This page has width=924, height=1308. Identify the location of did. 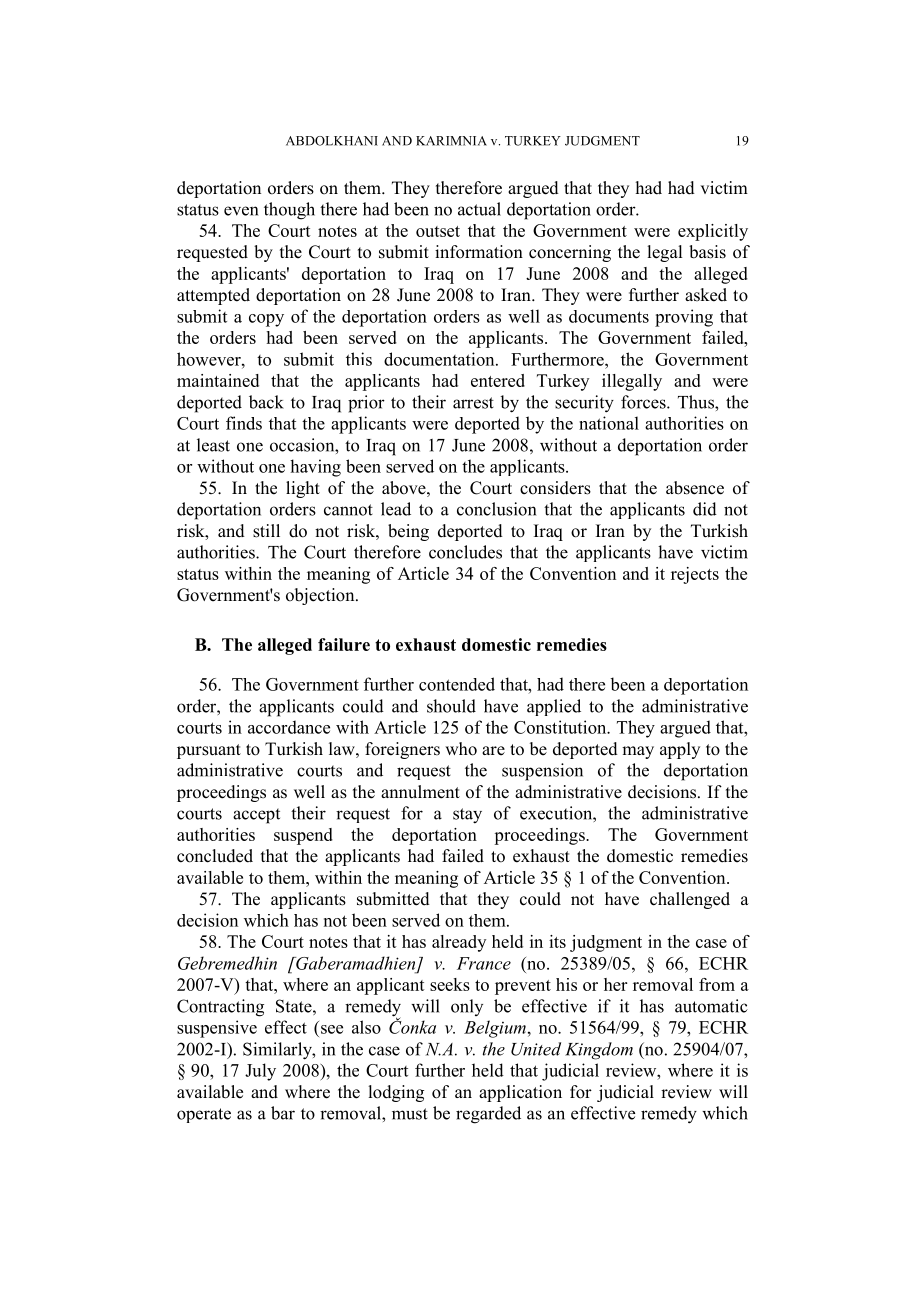
(705, 509).
